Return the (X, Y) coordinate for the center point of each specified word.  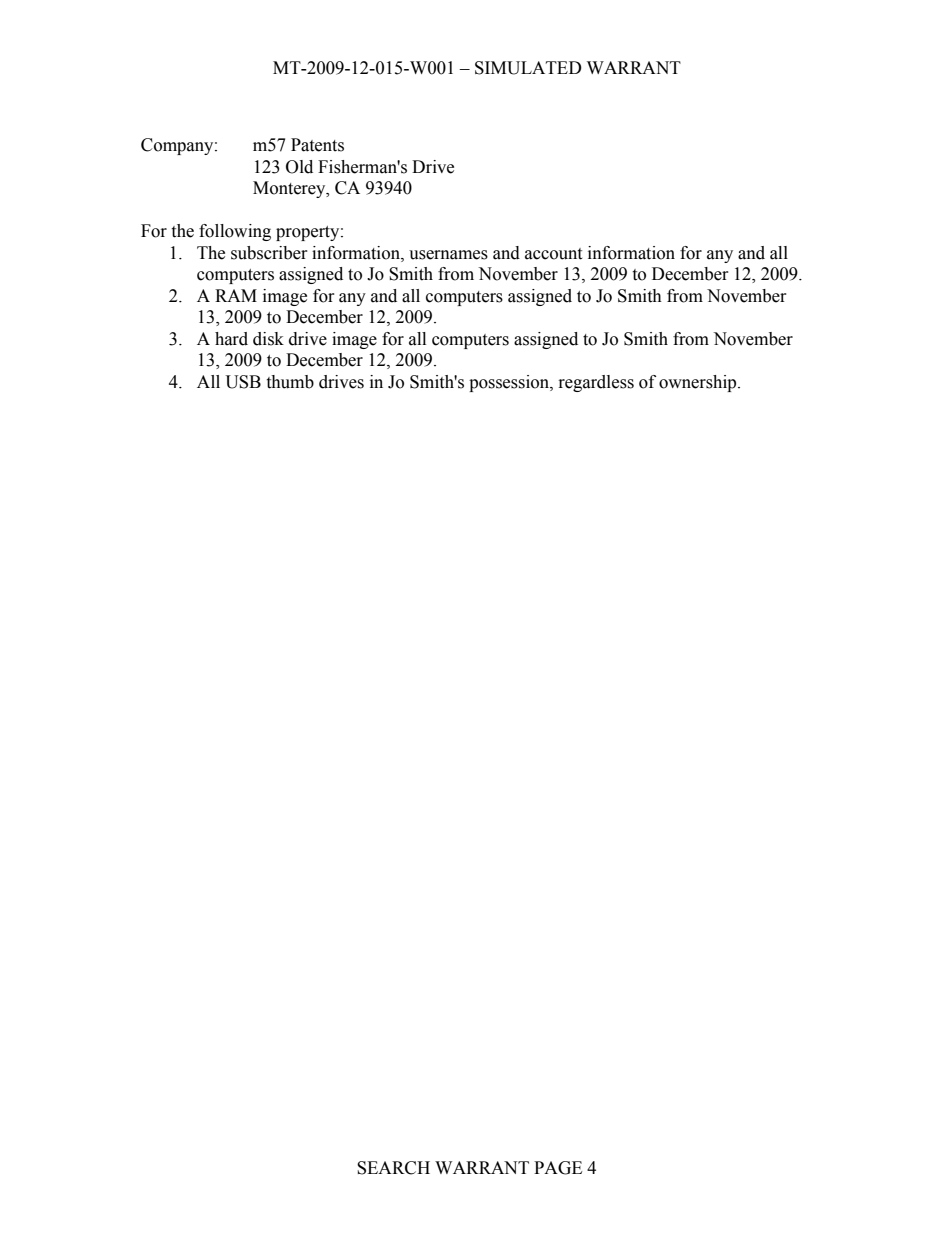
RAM (236, 295)
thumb (290, 382)
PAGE (558, 1168)
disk (268, 339)
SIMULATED (528, 68)
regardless (596, 383)
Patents (317, 145)
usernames (448, 255)
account (553, 254)
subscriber (269, 253)
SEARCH (393, 1168)
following (235, 232)
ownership (699, 383)
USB (243, 382)
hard (231, 339)
